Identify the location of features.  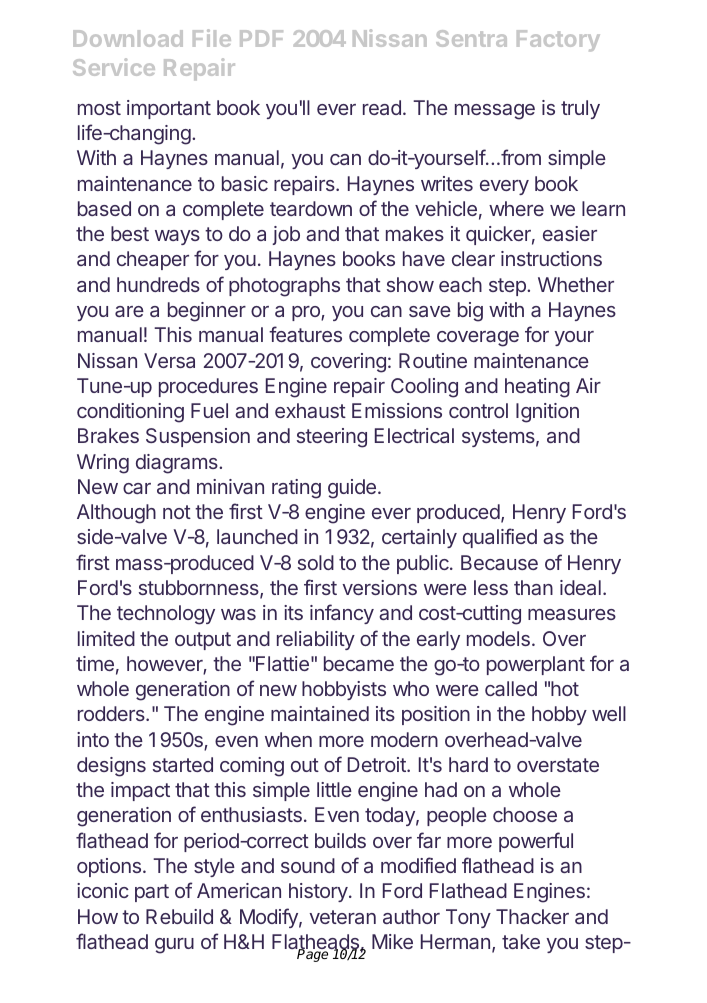
(305, 334).
